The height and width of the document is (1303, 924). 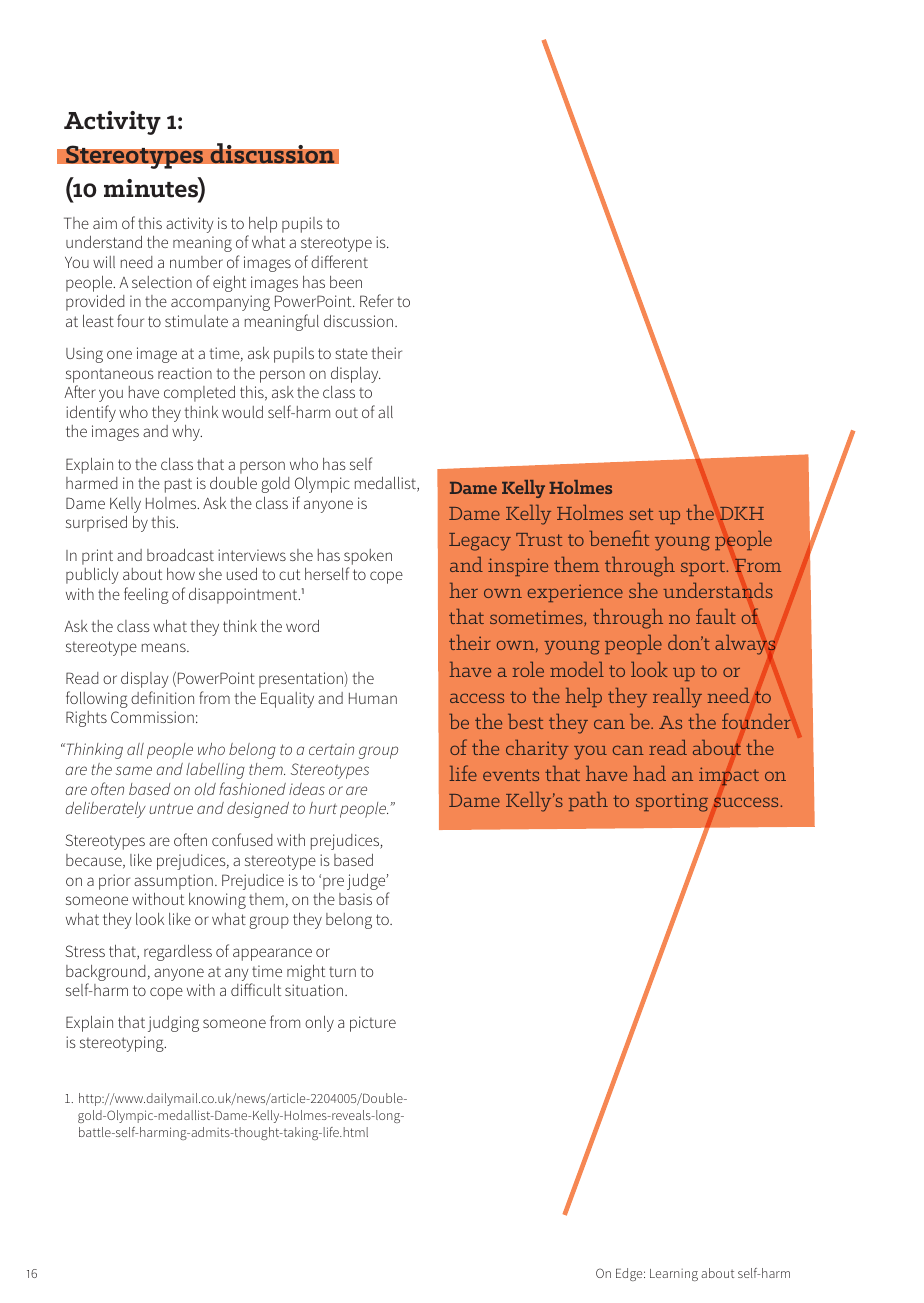 I want to click on Human, so click(x=373, y=698).
